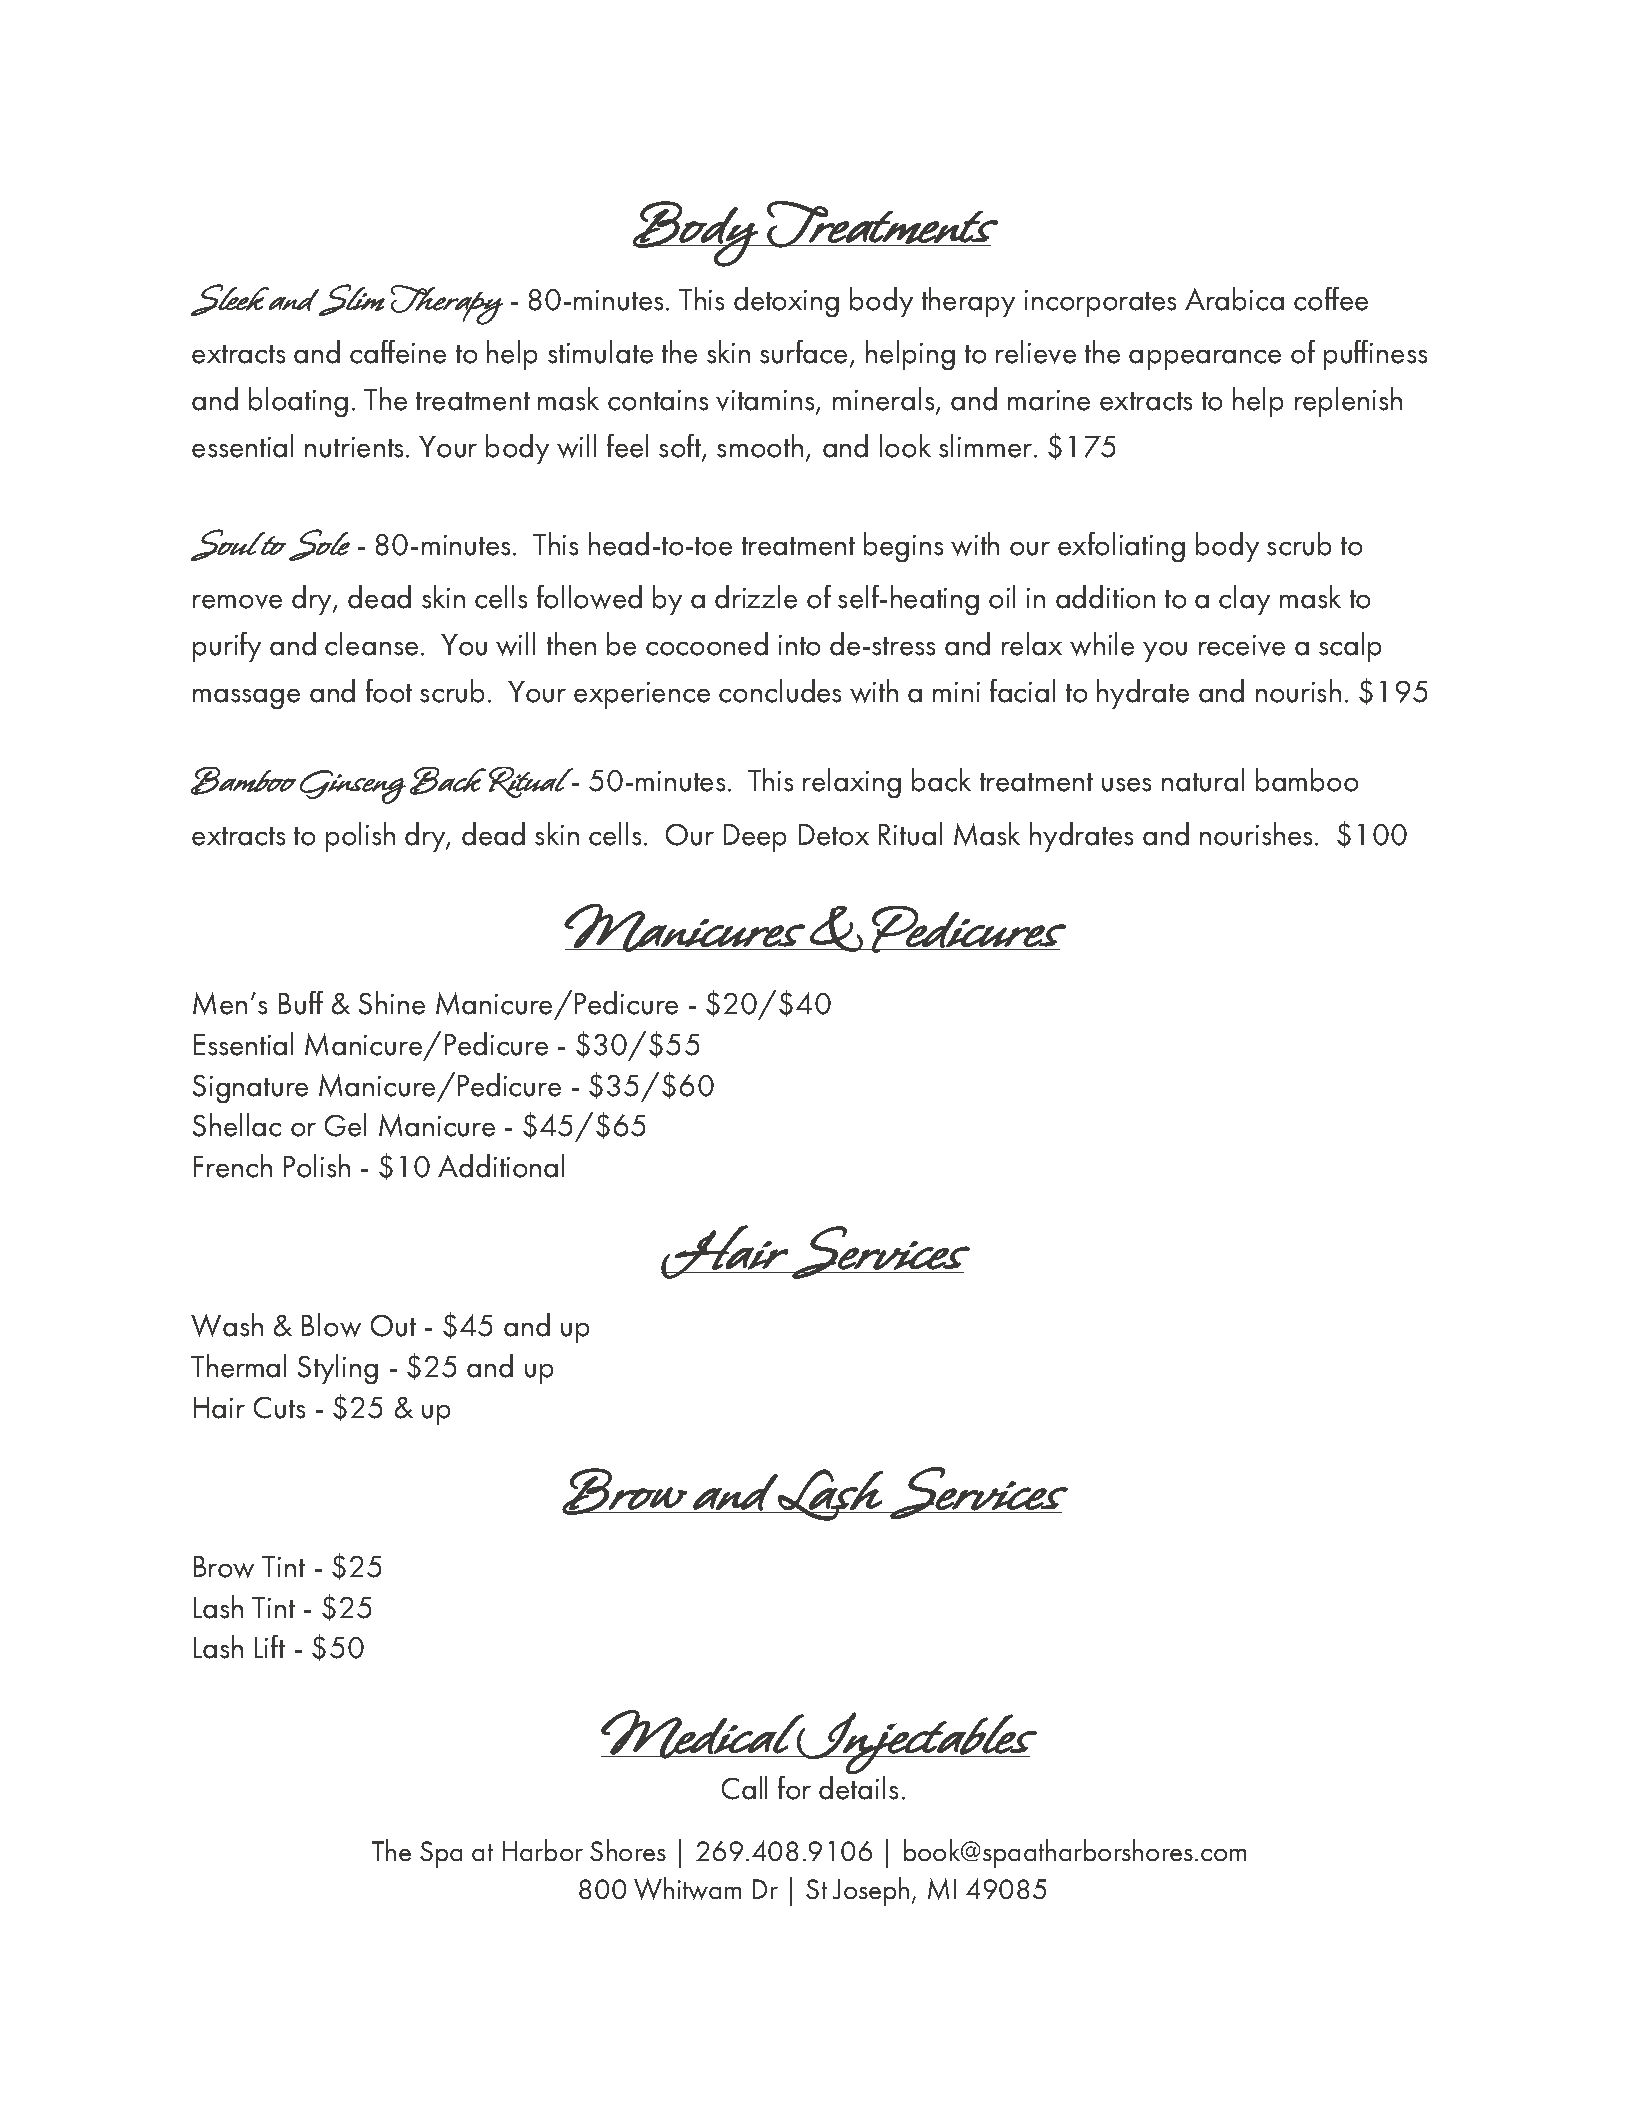 This image has width=1625, height=2103. I want to click on Deep, so click(755, 838).
